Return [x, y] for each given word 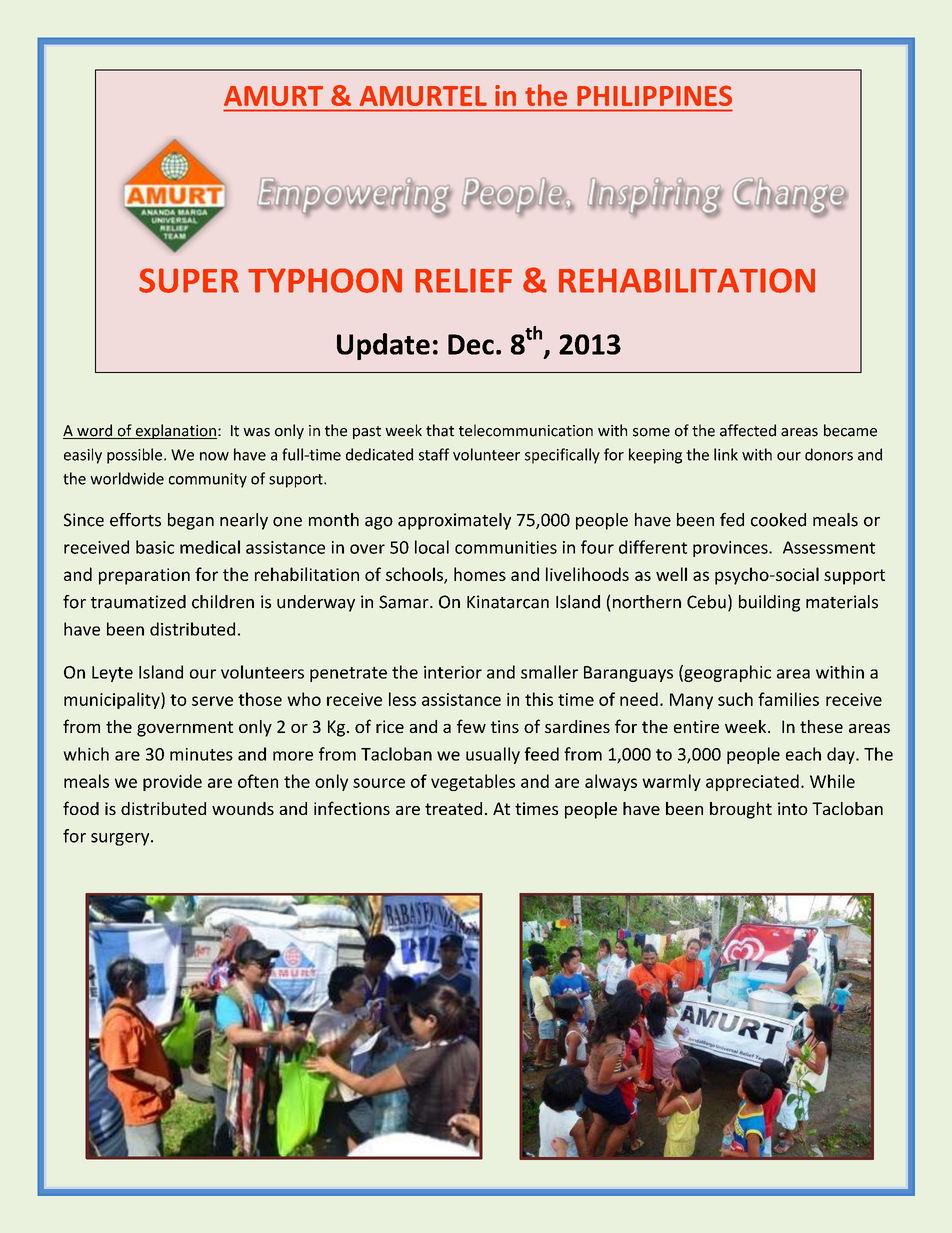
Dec [471, 344]
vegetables [473, 782]
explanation [175, 431]
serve [212, 701]
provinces [731, 549]
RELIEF [463, 280]
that [440, 430]
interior [453, 672]
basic [155, 547]
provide [172, 782]
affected [748, 430]
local [432, 547]
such [735, 699]
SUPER [189, 280]
